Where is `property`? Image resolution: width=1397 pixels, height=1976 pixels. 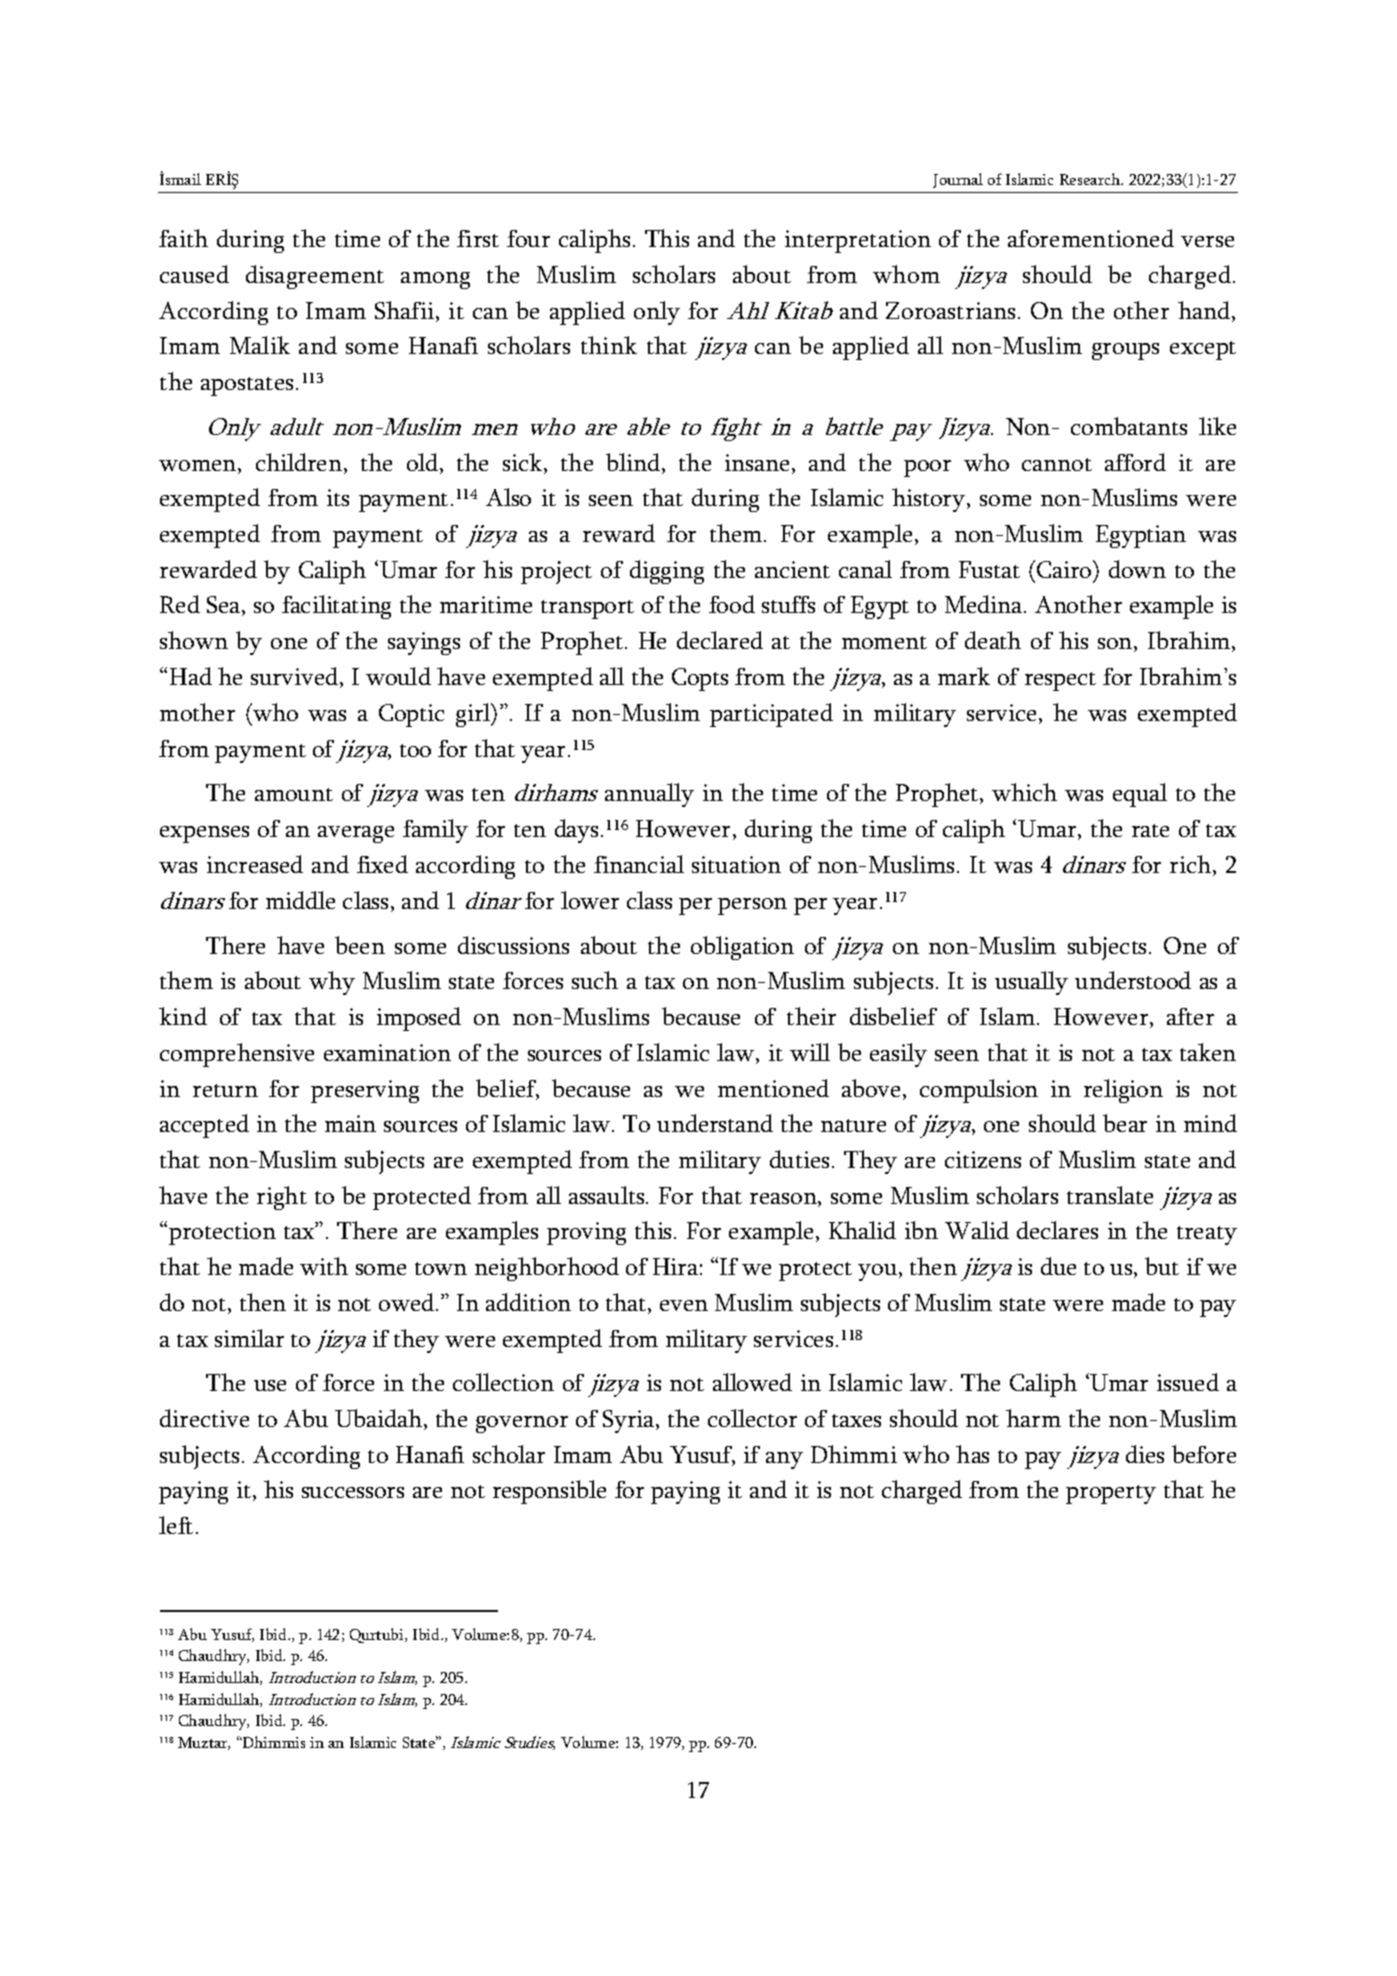 property is located at coordinates (1111, 1494).
